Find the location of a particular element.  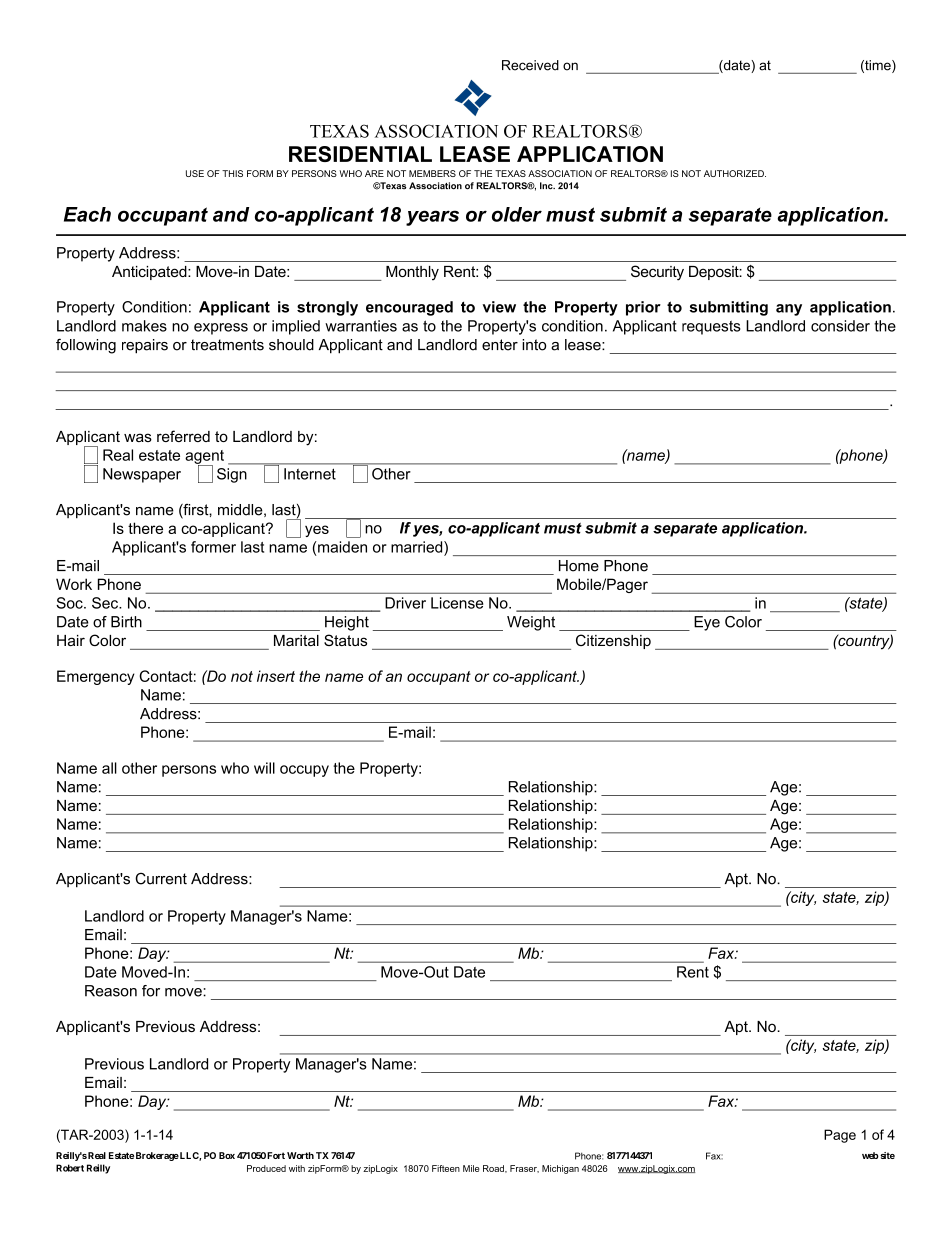

Citizenship is located at coordinates (613, 641).
